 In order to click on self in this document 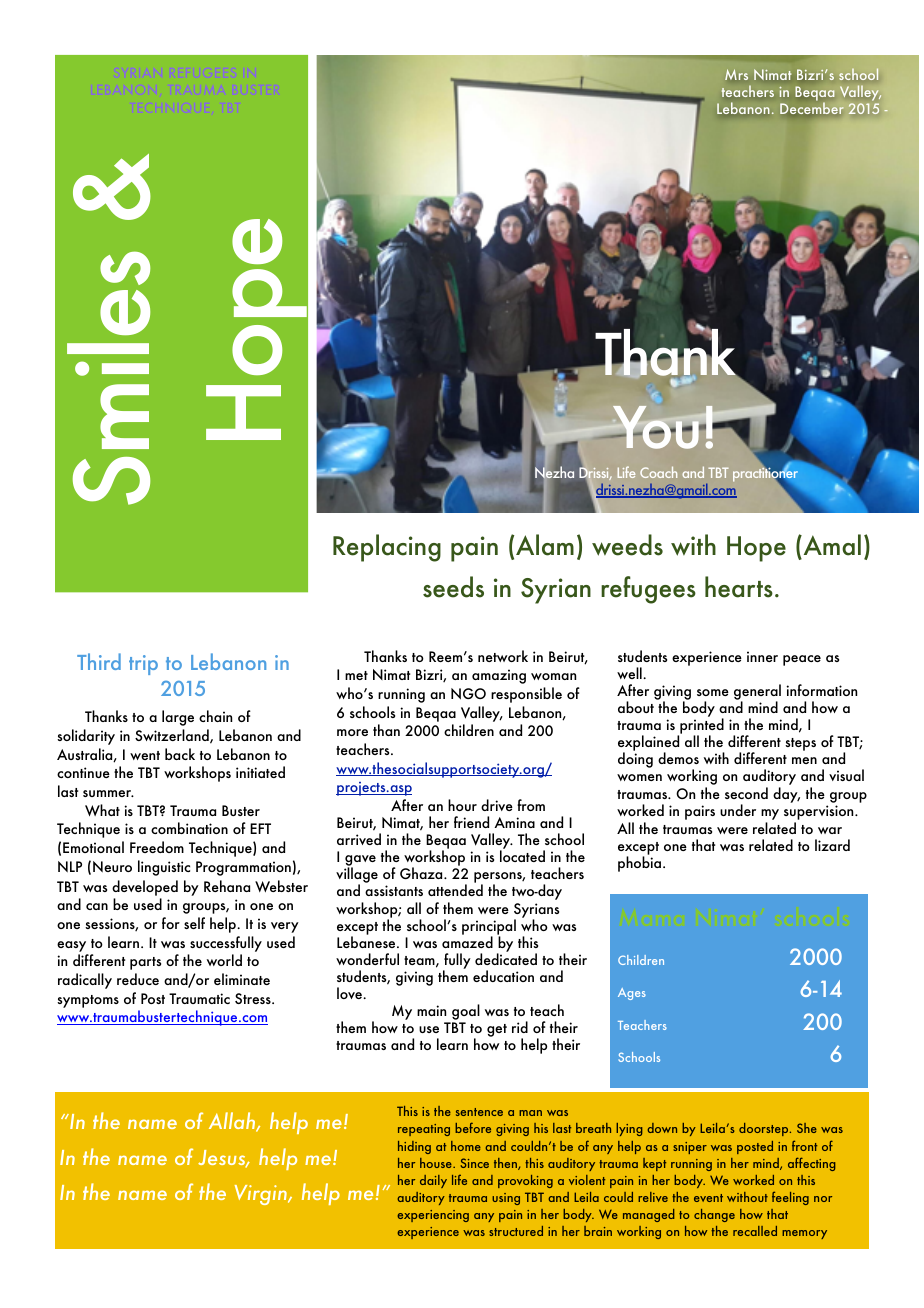, I will do `click(194, 923)`.
